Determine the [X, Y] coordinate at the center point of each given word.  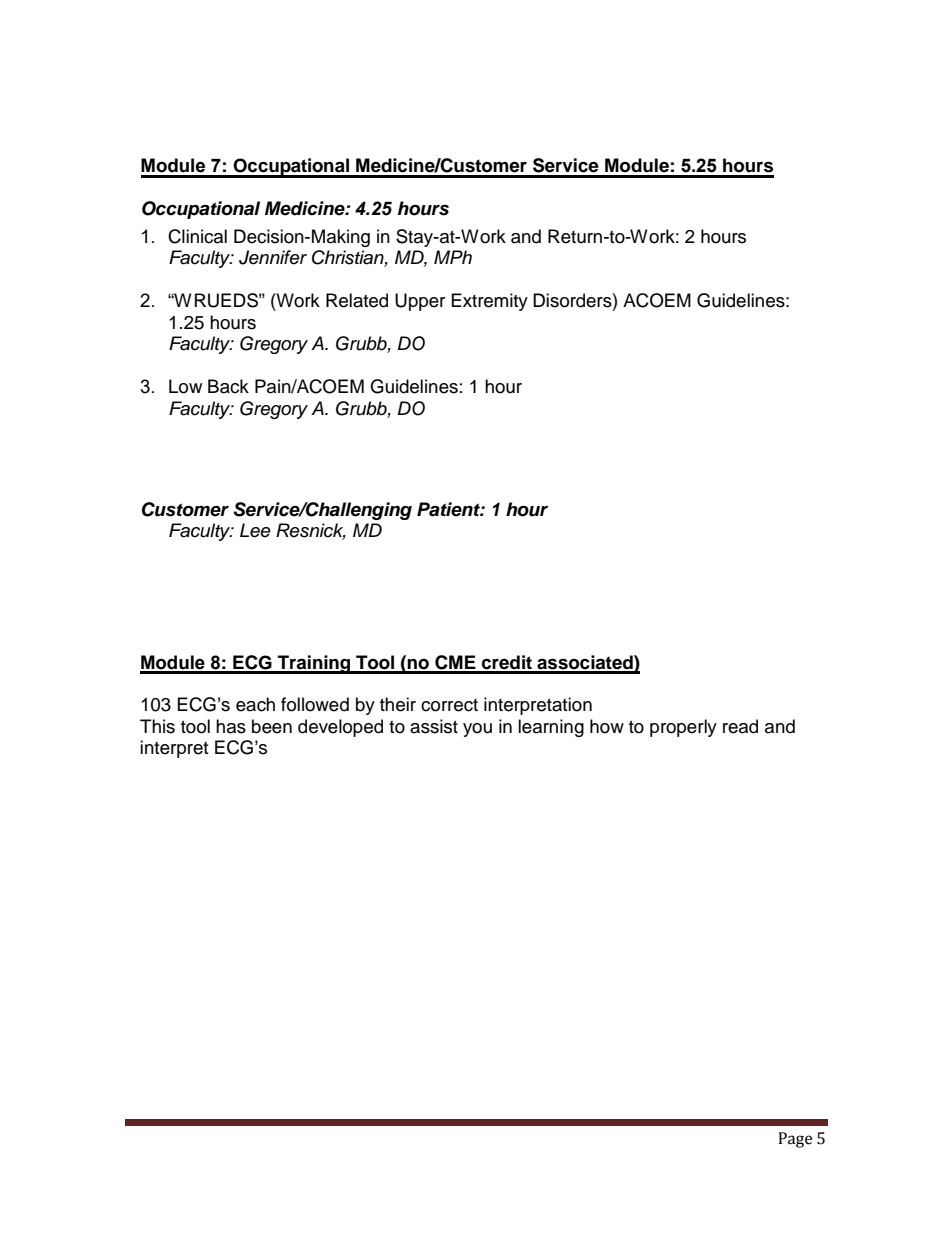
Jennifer [273, 257]
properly [683, 728]
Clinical [197, 236]
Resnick [311, 531]
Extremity [490, 302]
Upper [420, 302]
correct [449, 705]
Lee [255, 530]
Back [228, 386]
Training [314, 664]
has [231, 726]
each [255, 704]
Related [357, 300]
